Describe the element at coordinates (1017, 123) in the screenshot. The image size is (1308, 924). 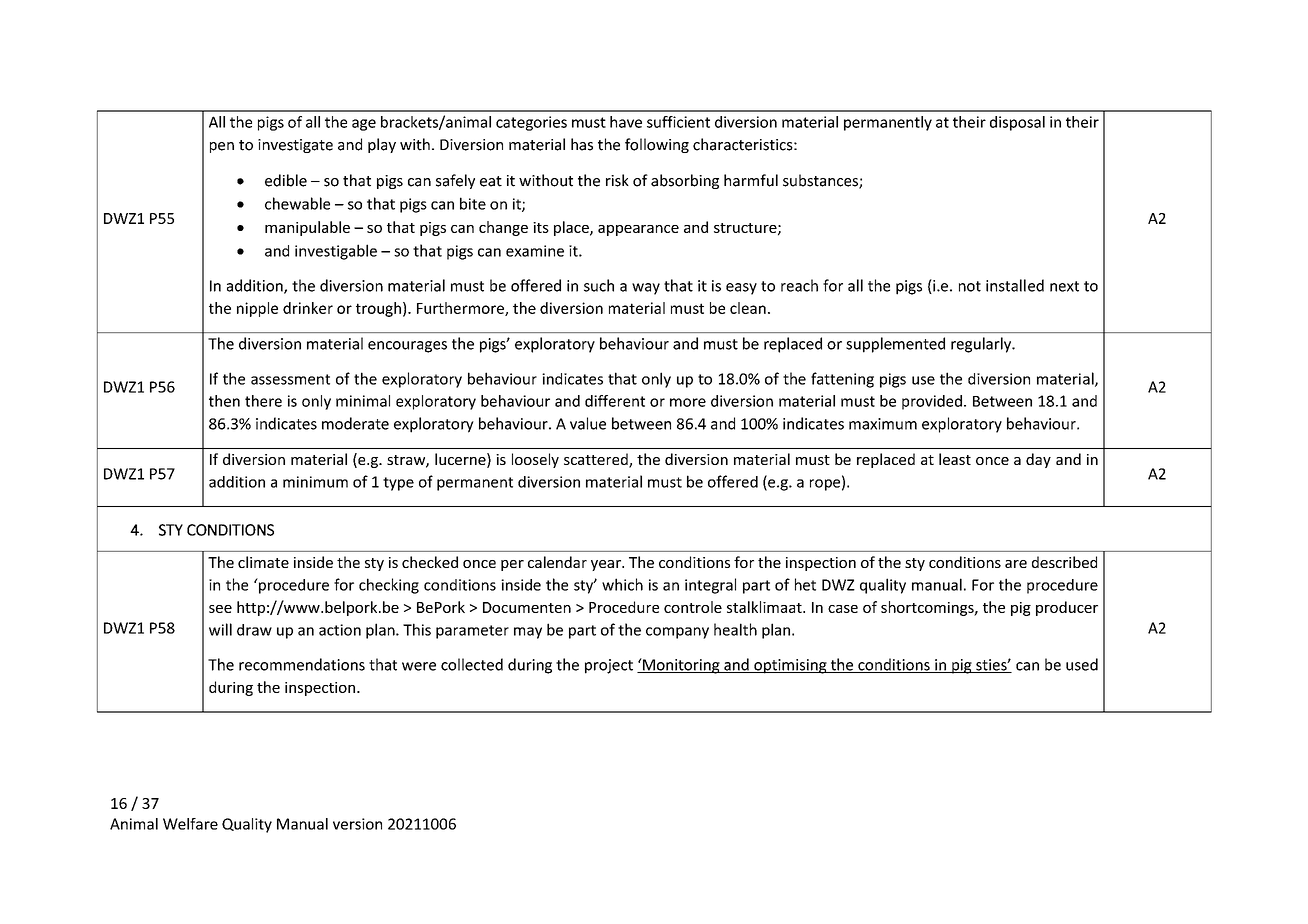
I see `disposal` at that location.
